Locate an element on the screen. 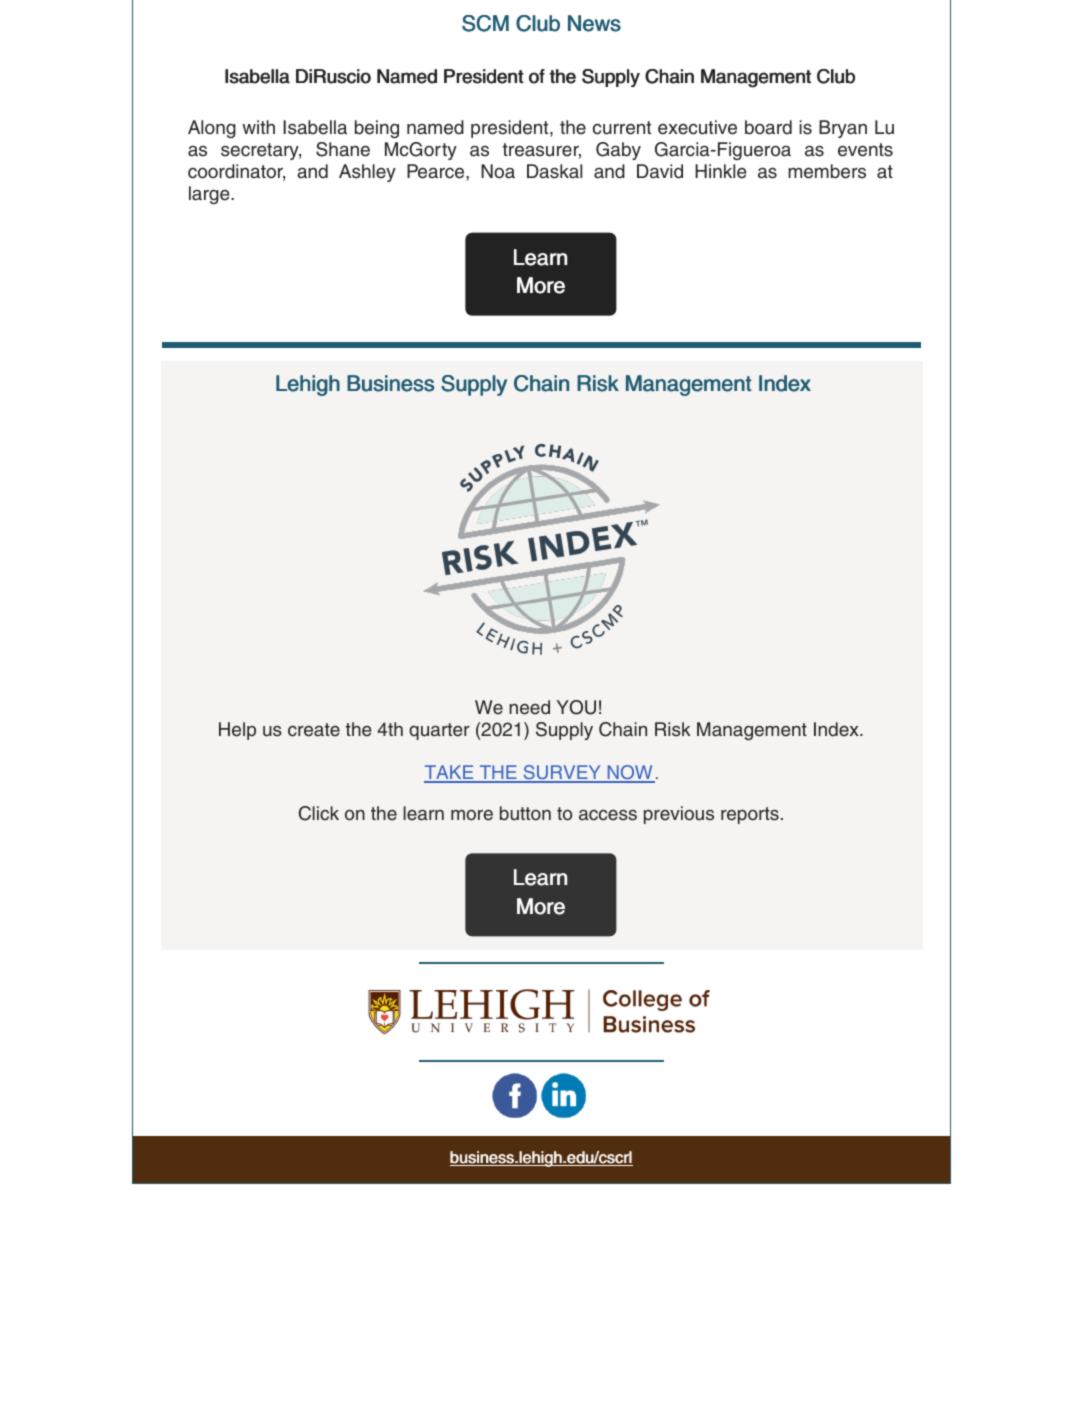  members is located at coordinates (827, 171).
